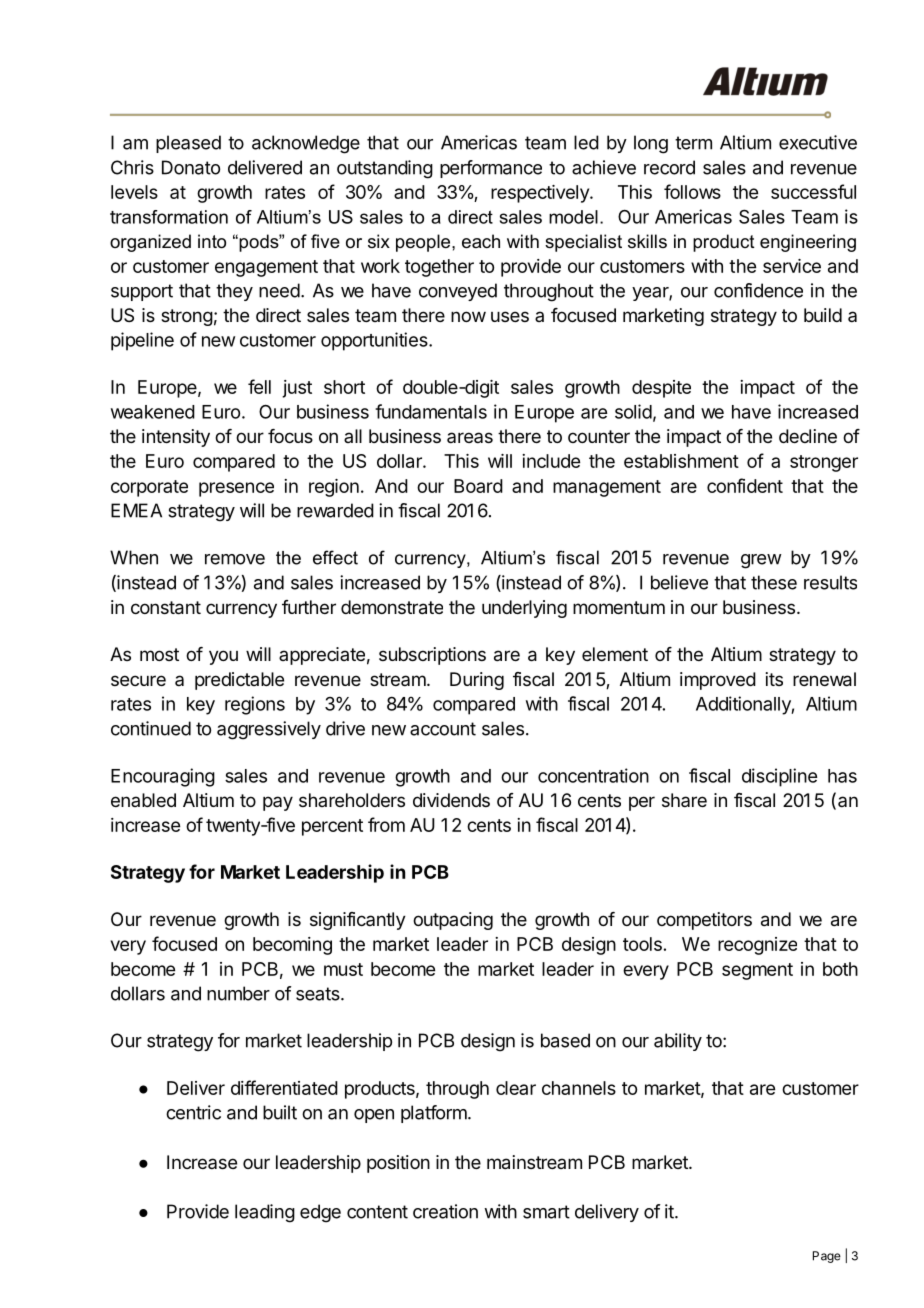  I want to click on performance, so click(491, 169).
